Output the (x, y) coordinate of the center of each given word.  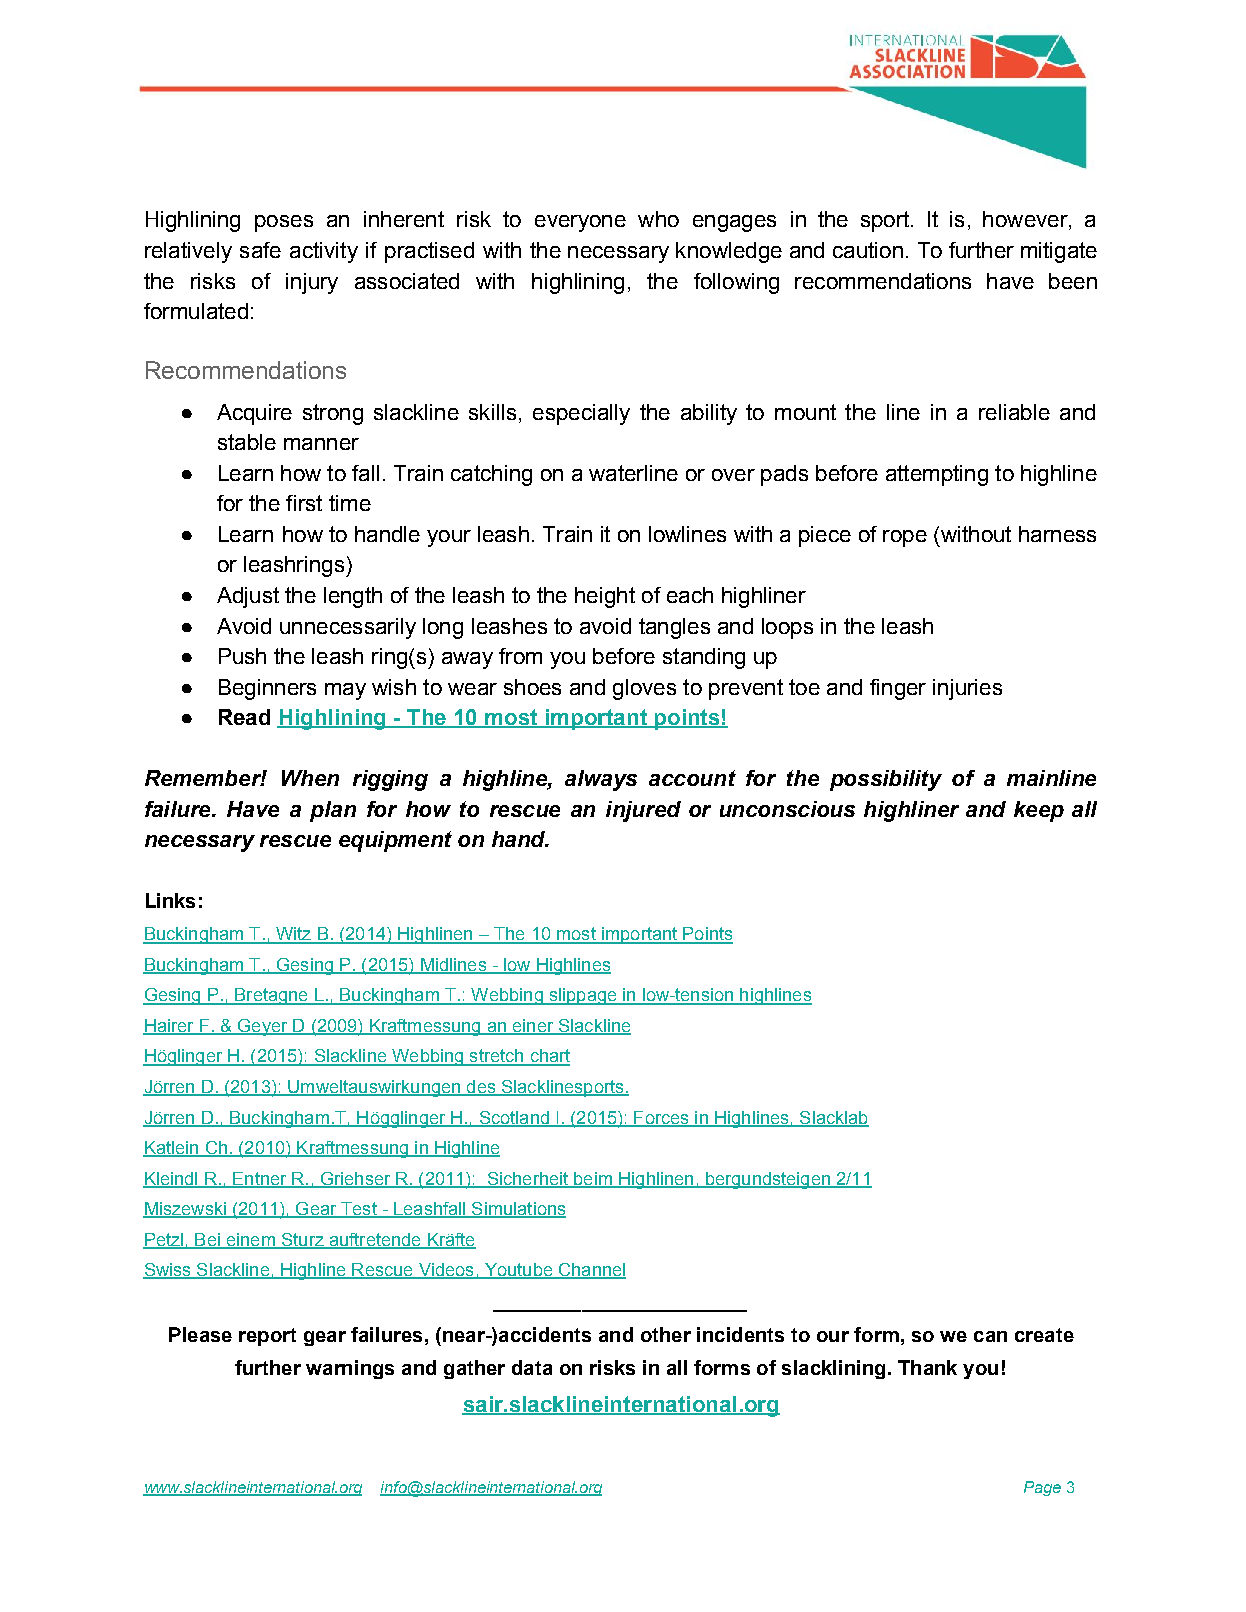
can (990, 1336)
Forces (661, 1118)
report (267, 1337)
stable (247, 442)
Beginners (267, 689)
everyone (580, 223)
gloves (644, 689)
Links (170, 900)
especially (581, 414)
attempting (937, 475)
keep (1039, 811)
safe (260, 250)
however (1026, 220)
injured (643, 811)
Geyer (263, 1027)
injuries (967, 689)
